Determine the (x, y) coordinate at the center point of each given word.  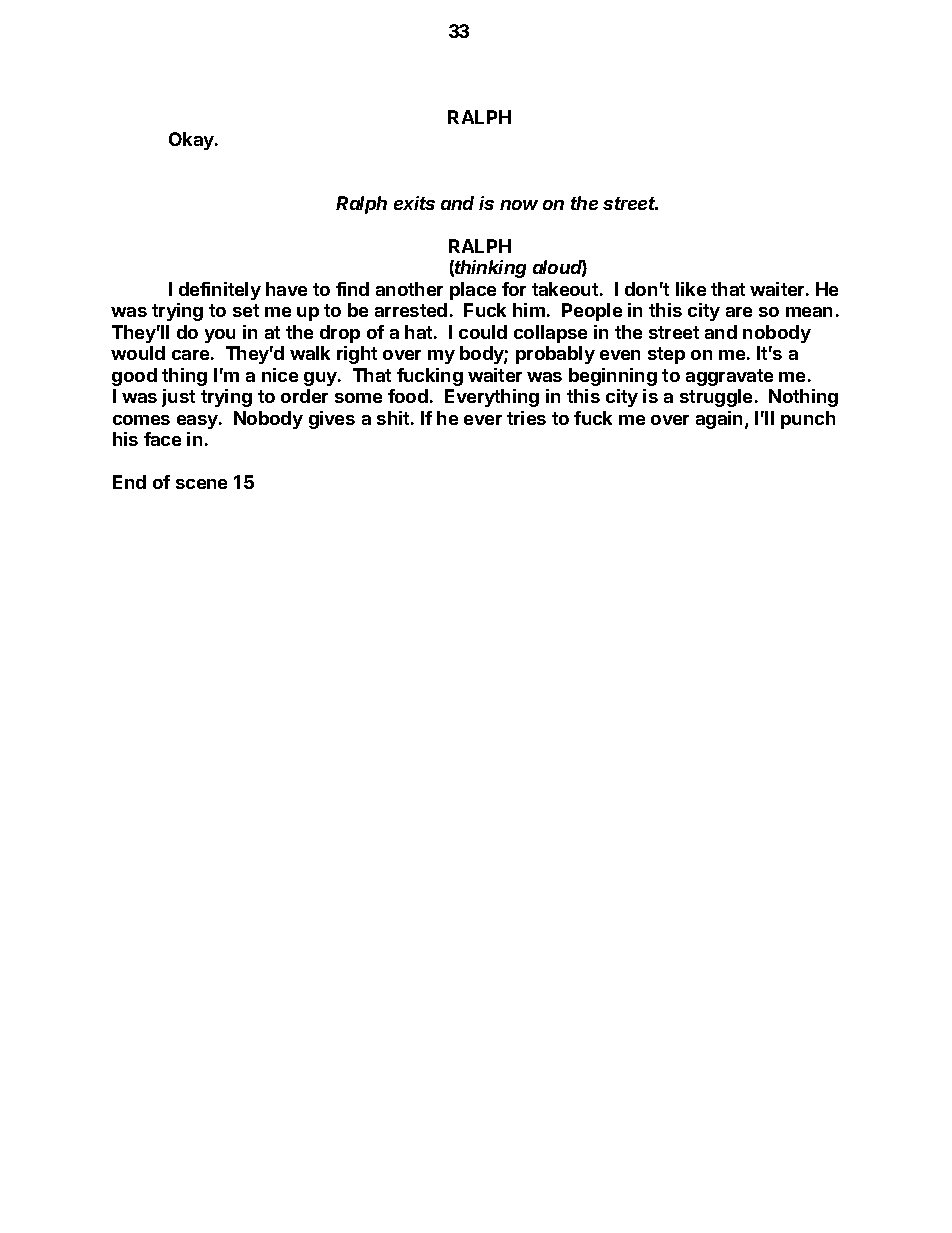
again (719, 420)
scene (201, 484)
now (519, 205)
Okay (192, 141)
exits (414, 203)
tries (526, 418)
